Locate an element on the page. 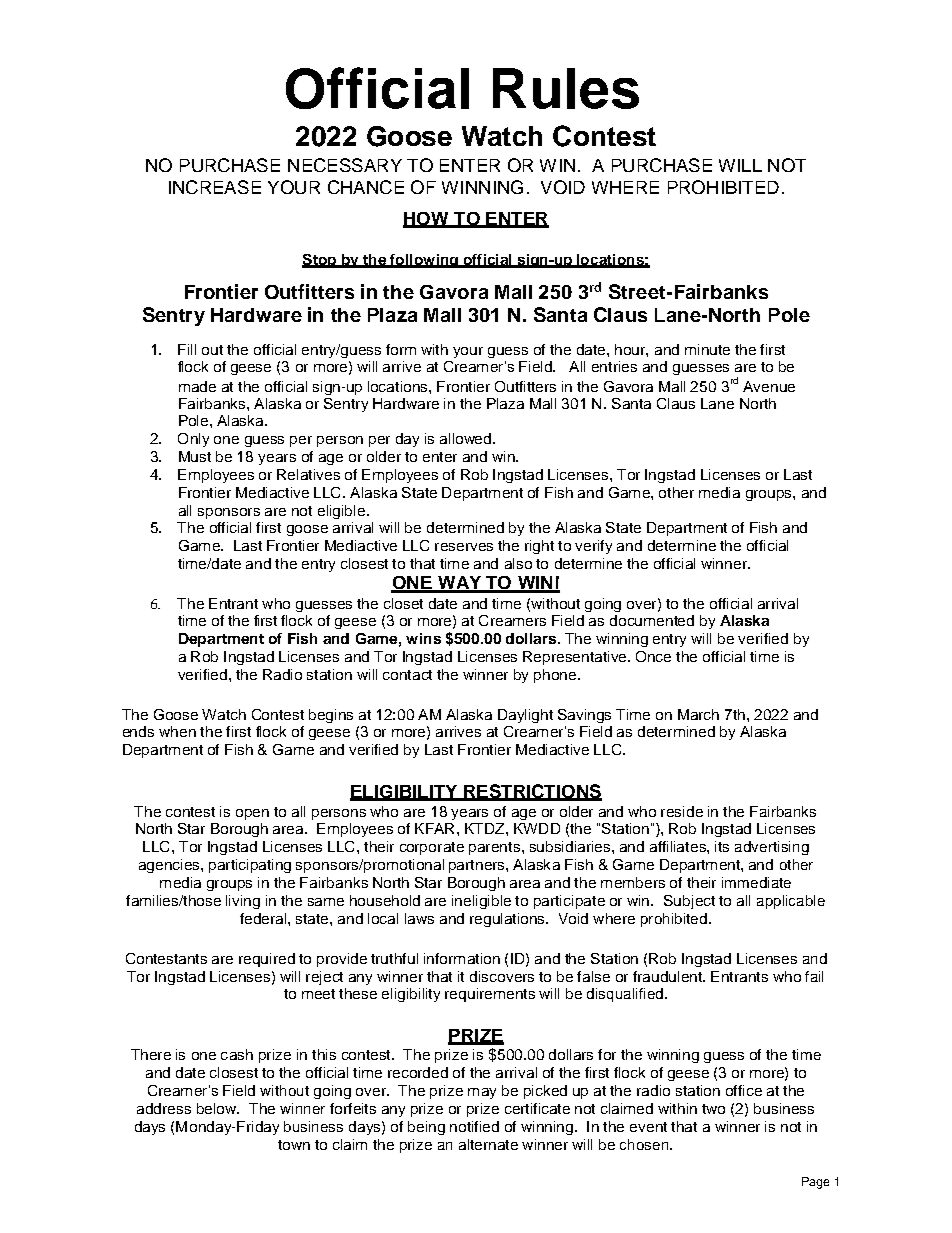 This document has height=1233, width=952. two is located at coordinates (713, 1109).
